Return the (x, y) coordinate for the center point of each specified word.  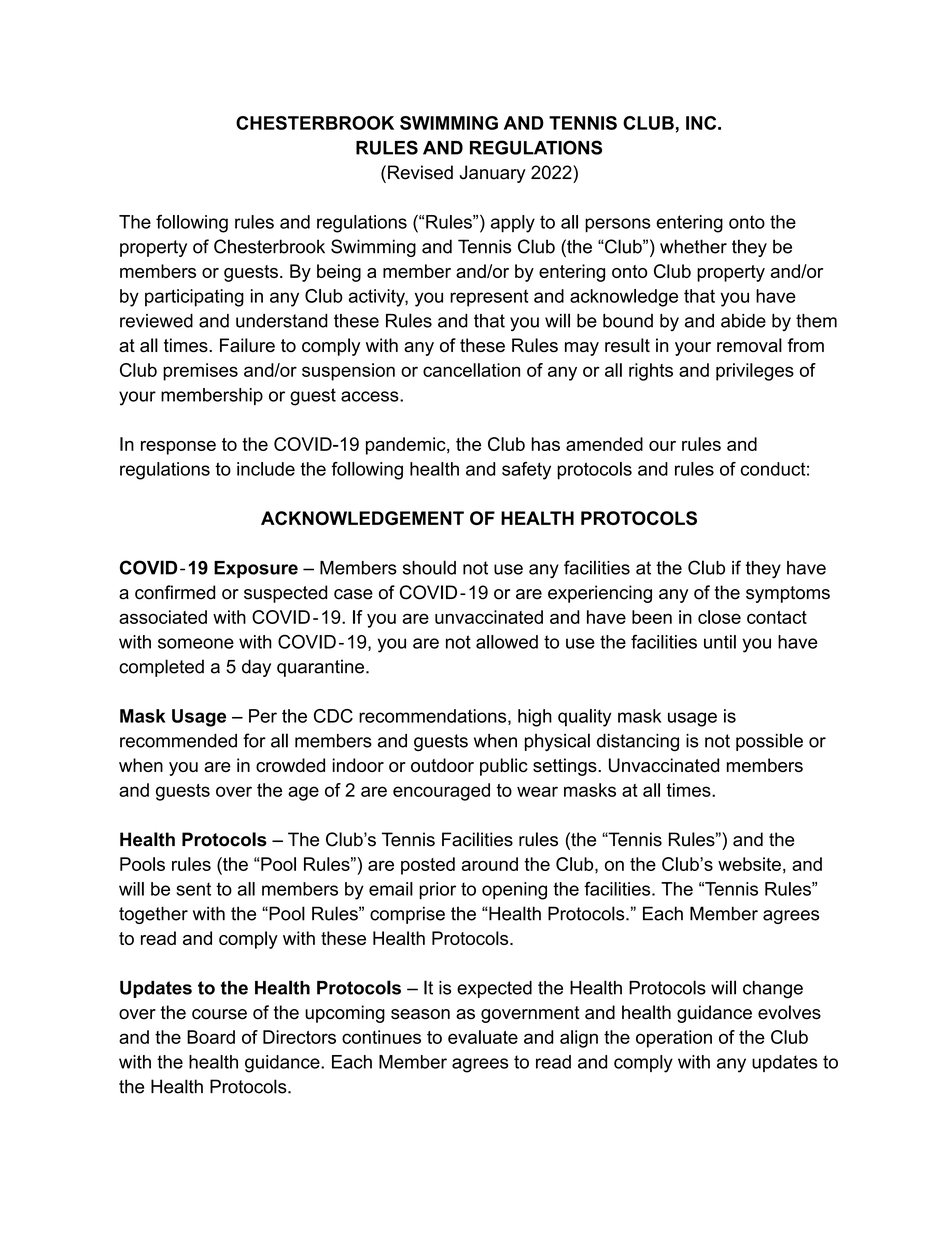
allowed (507, 642)
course (219, 1014)
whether (693, 246)
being (339, 273)
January (493, 174)
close (719, 617)
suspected (285, 594)
